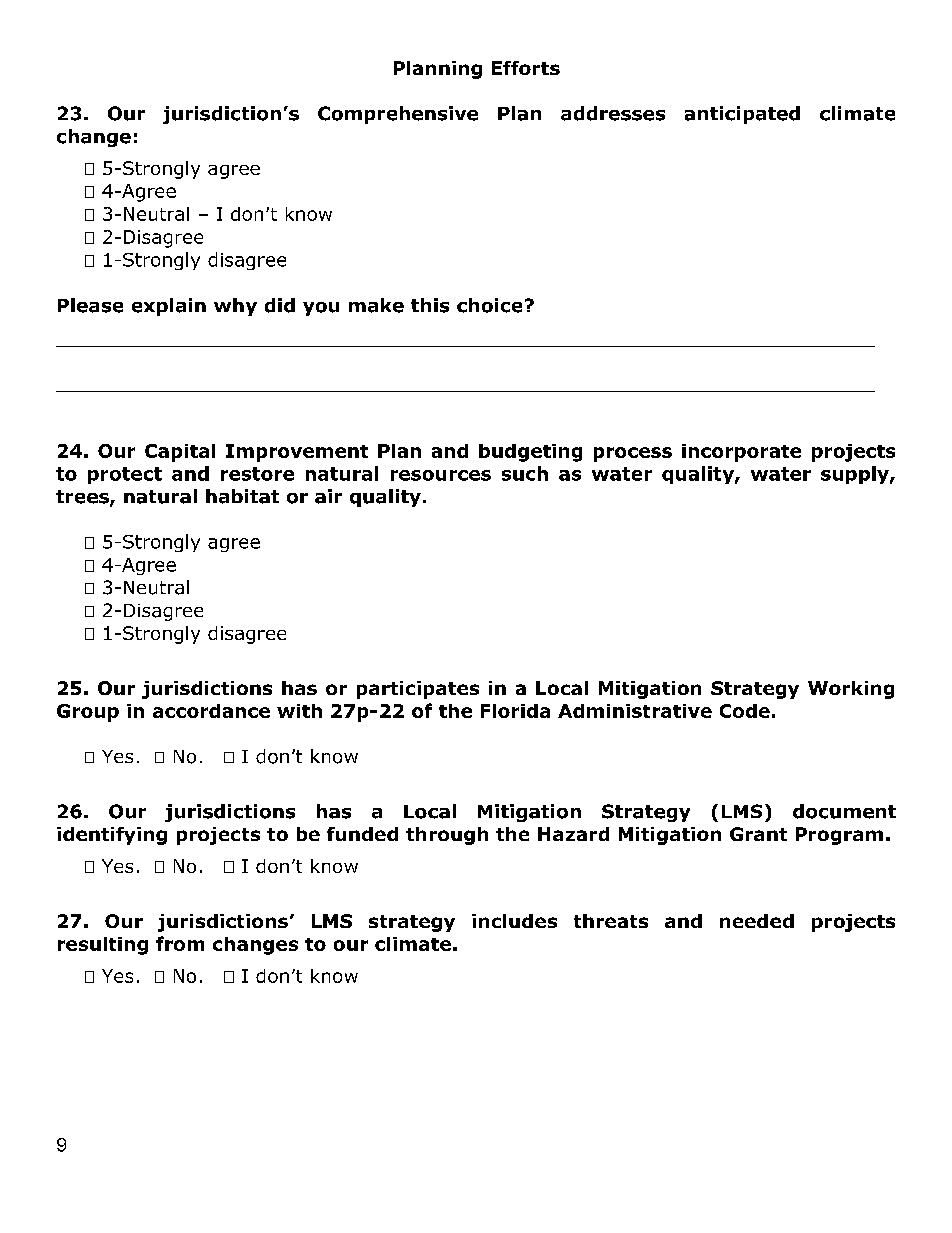  Describe the element at coordinates (169, 307) in the image. I see `explain` at that location.
